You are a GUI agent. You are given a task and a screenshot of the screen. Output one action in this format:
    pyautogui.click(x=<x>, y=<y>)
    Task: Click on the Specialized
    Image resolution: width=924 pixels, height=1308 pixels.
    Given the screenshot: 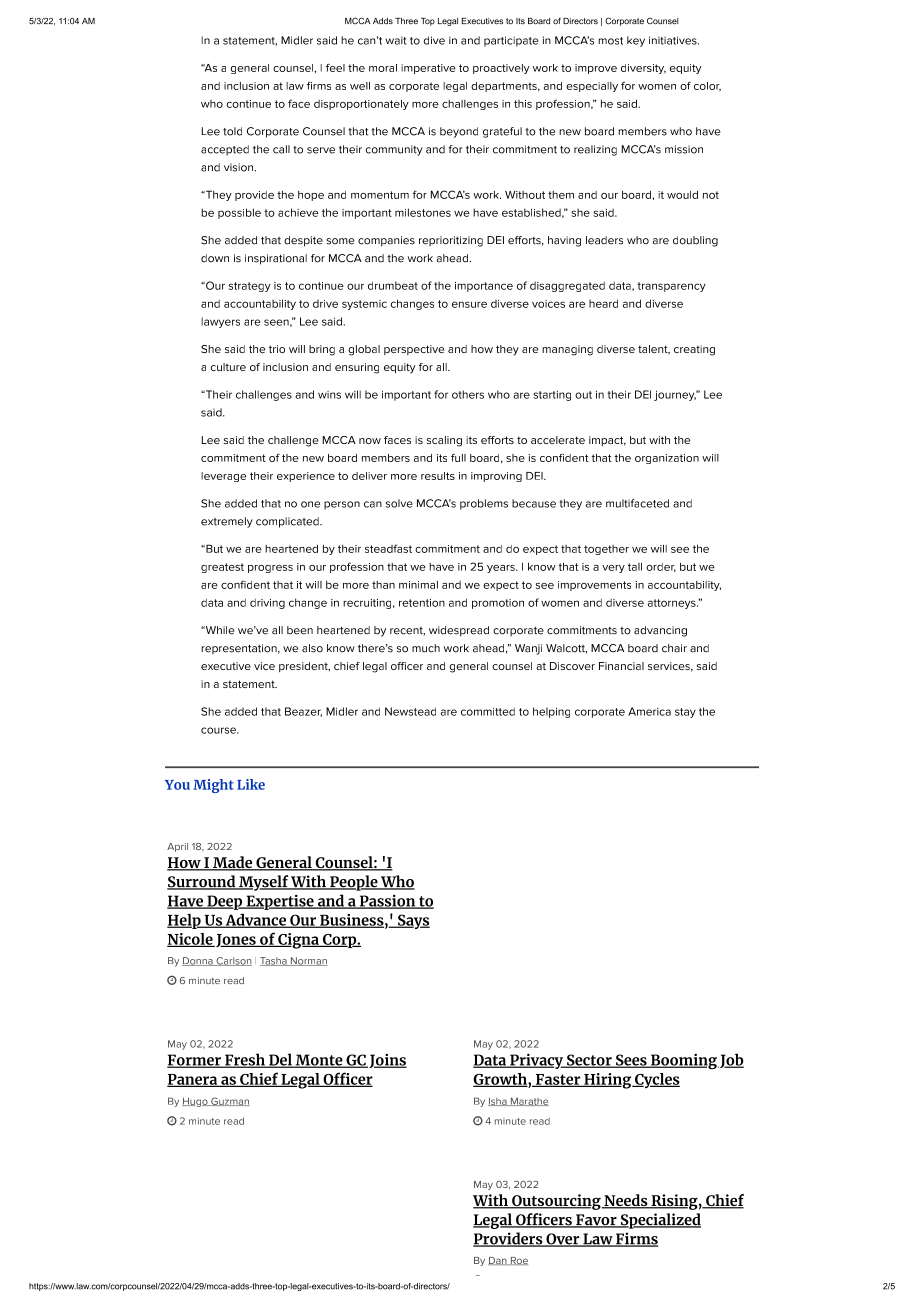 What is the action you would take?
    pyautogui.click(x=659, y=1221)
